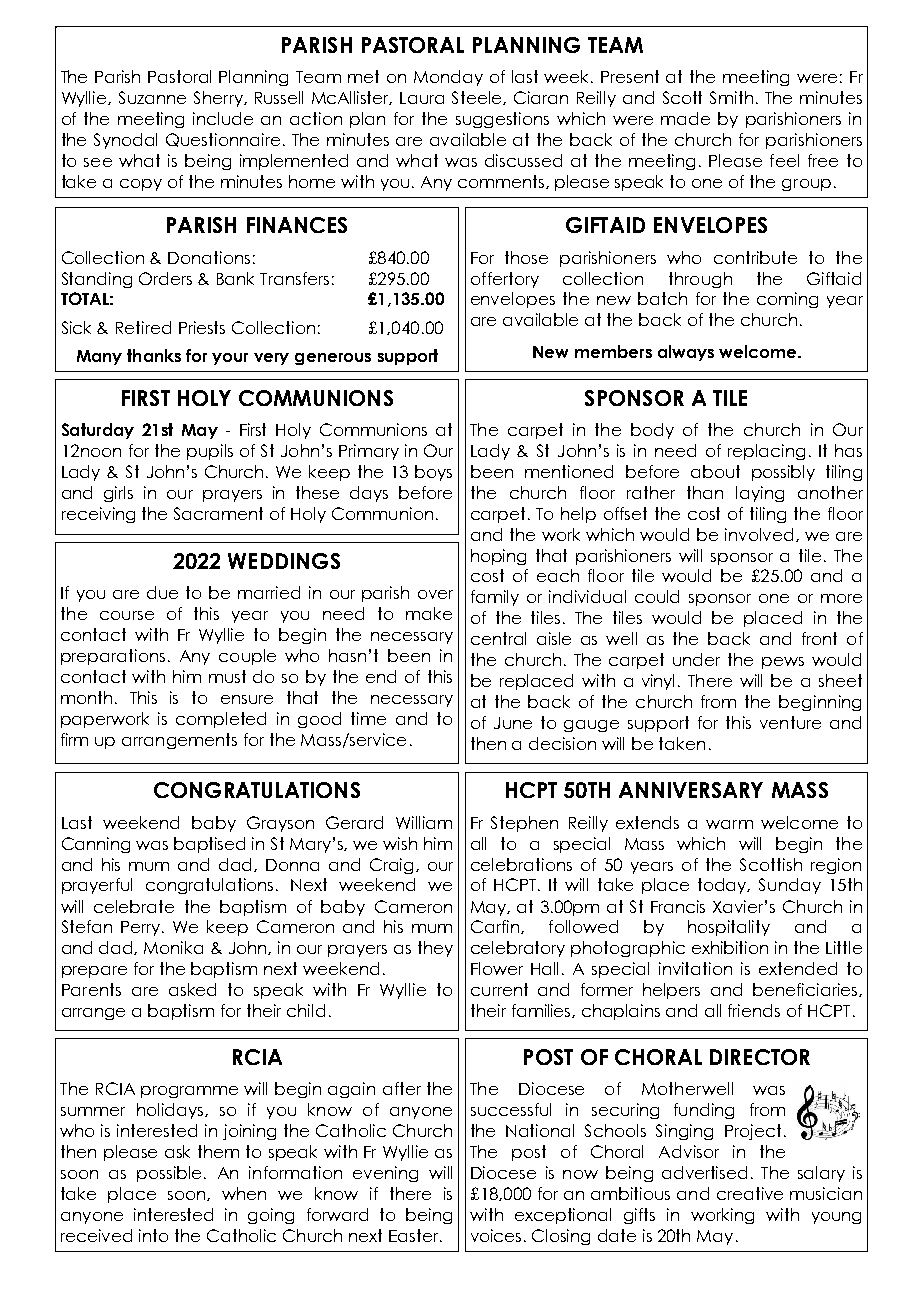 The image size is (924, 1308). What do you see at coordinates (210, 452) in the screenshot?
I see `pupils` at bounding box center [210, 452].
